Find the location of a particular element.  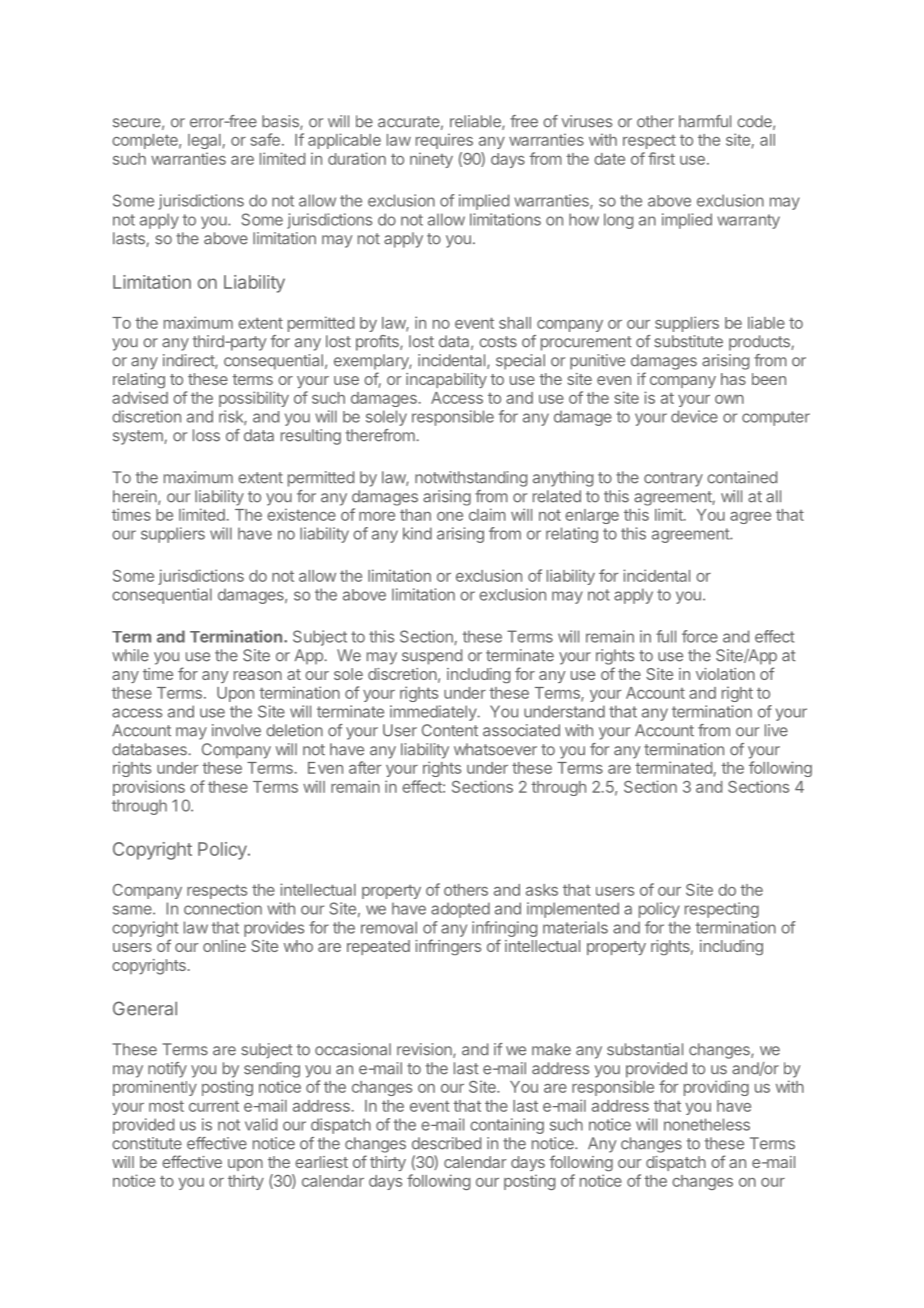

current is located at coordinates (214, 1106).
